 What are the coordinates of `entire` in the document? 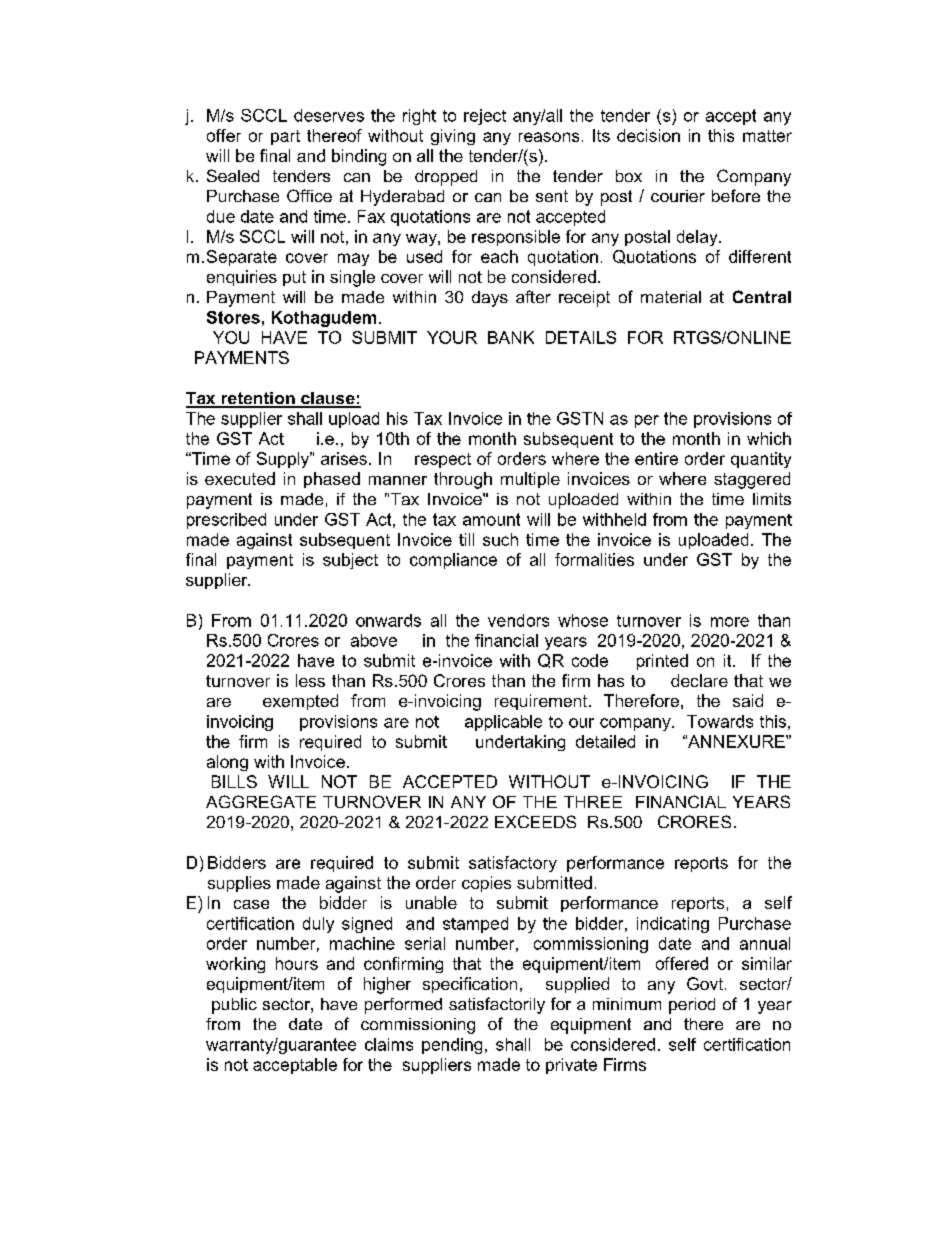 It's located at (656, 458).
